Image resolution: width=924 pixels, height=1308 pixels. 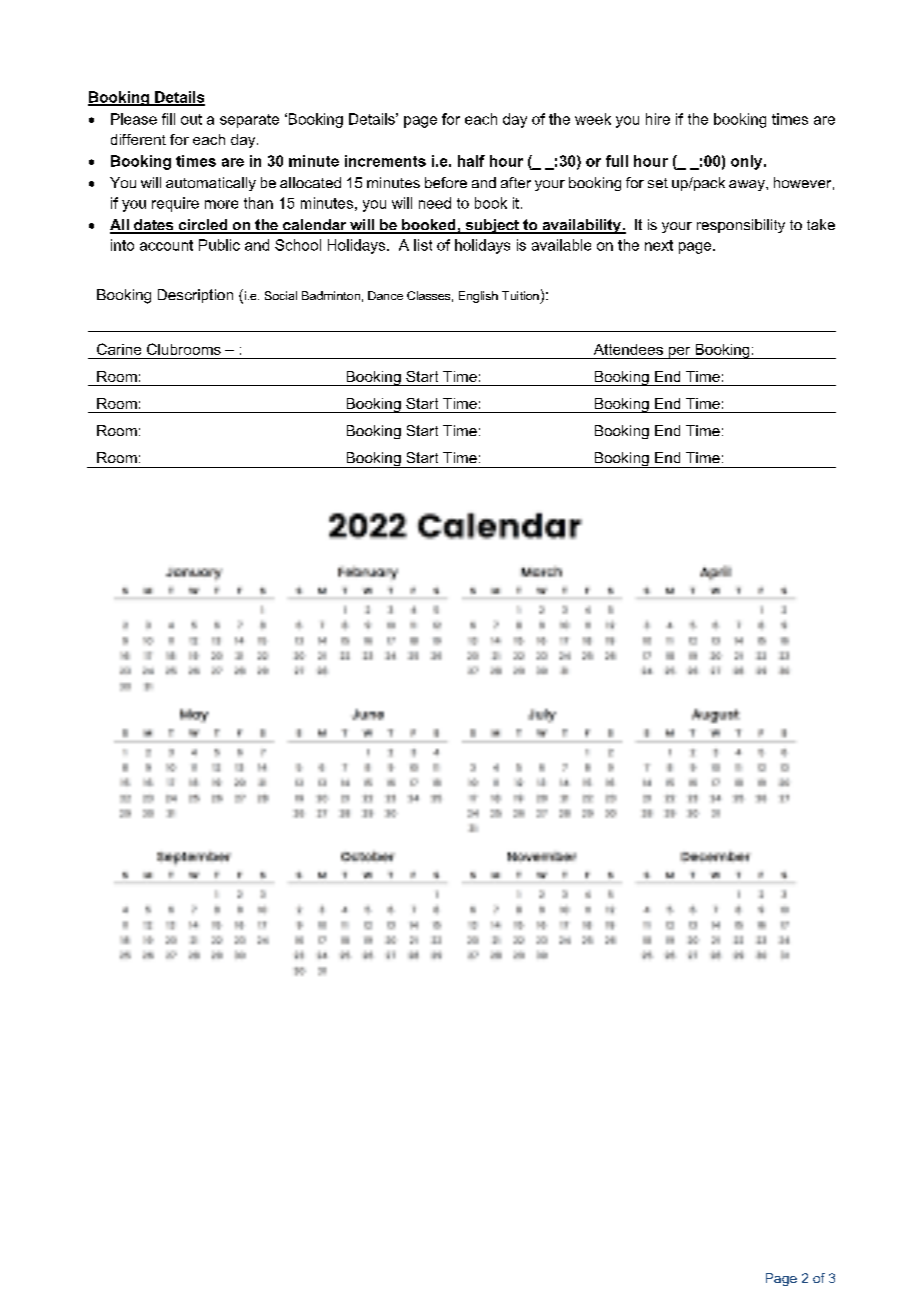 I want to click on week, so click(x=593, y=119).
